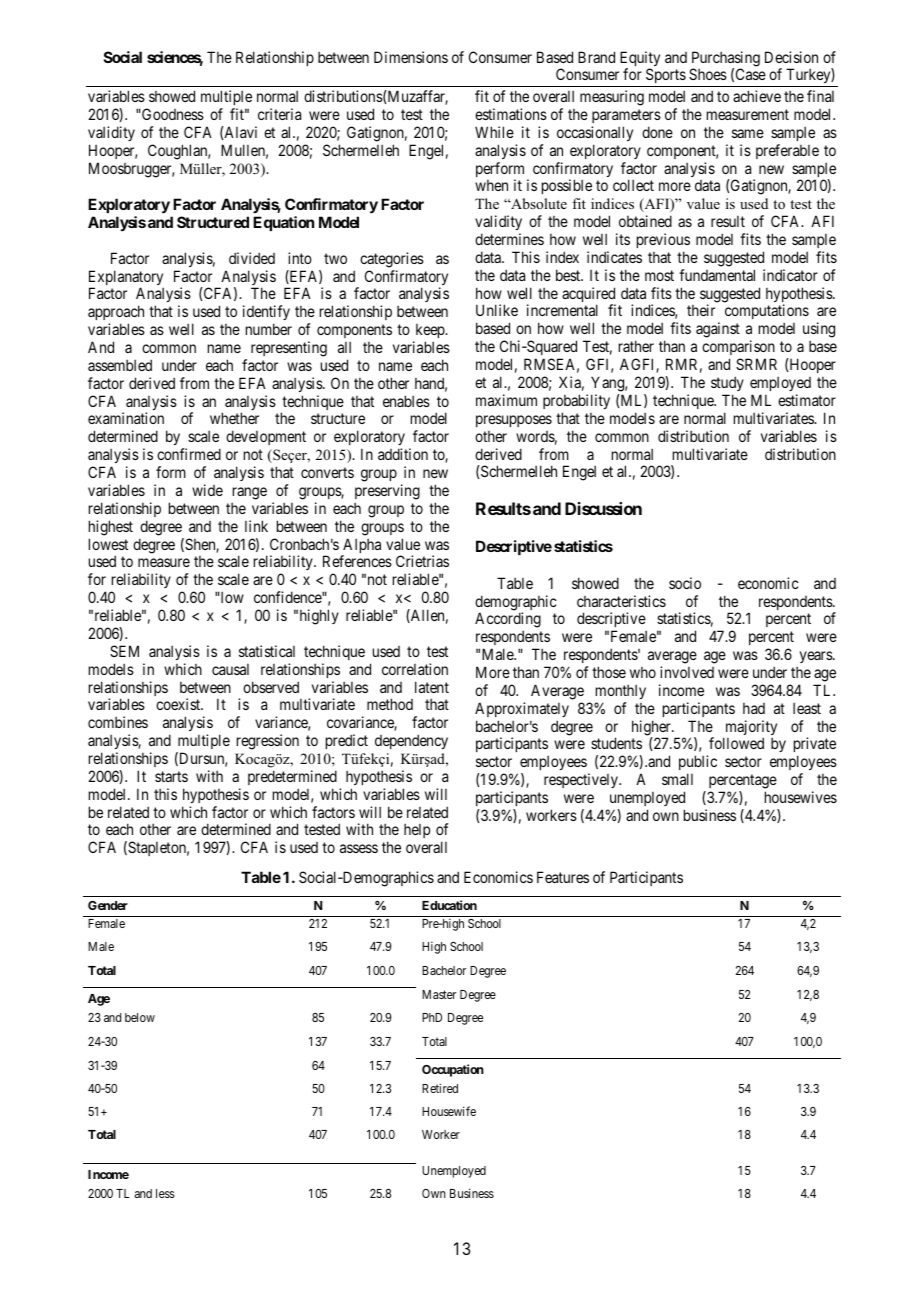 Image resolution: width=924 pixels, height=1308 pixels. What do you see at coordinates (120, 365) in the image?
I see `assembled` at bounding box center [120, 365].
